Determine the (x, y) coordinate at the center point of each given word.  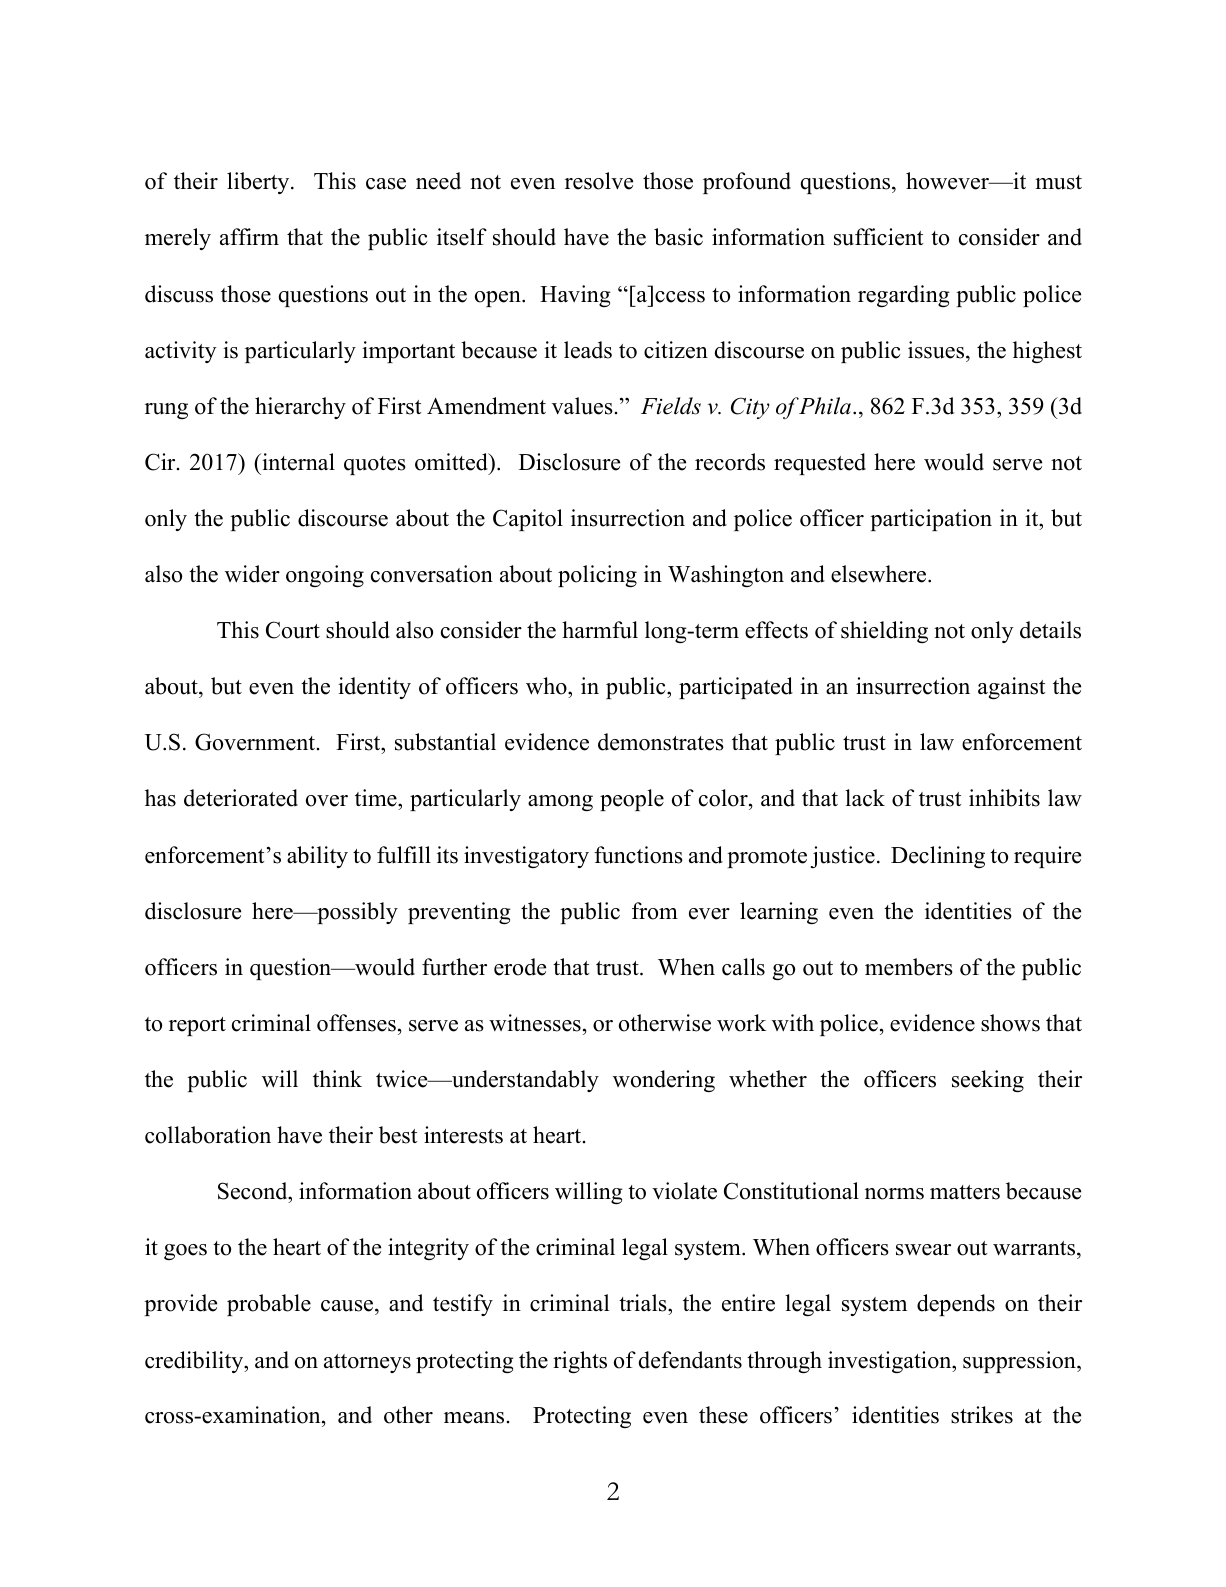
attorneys (367, 1363)
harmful (600, 630)
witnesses (535, 1023)
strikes (982, 1415)
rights (580, 1362)
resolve (599, 181)
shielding (884, 632)
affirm (249, 236)
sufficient (878, 237)
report (197, 1026)
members (909, 967)
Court (293, 630)
